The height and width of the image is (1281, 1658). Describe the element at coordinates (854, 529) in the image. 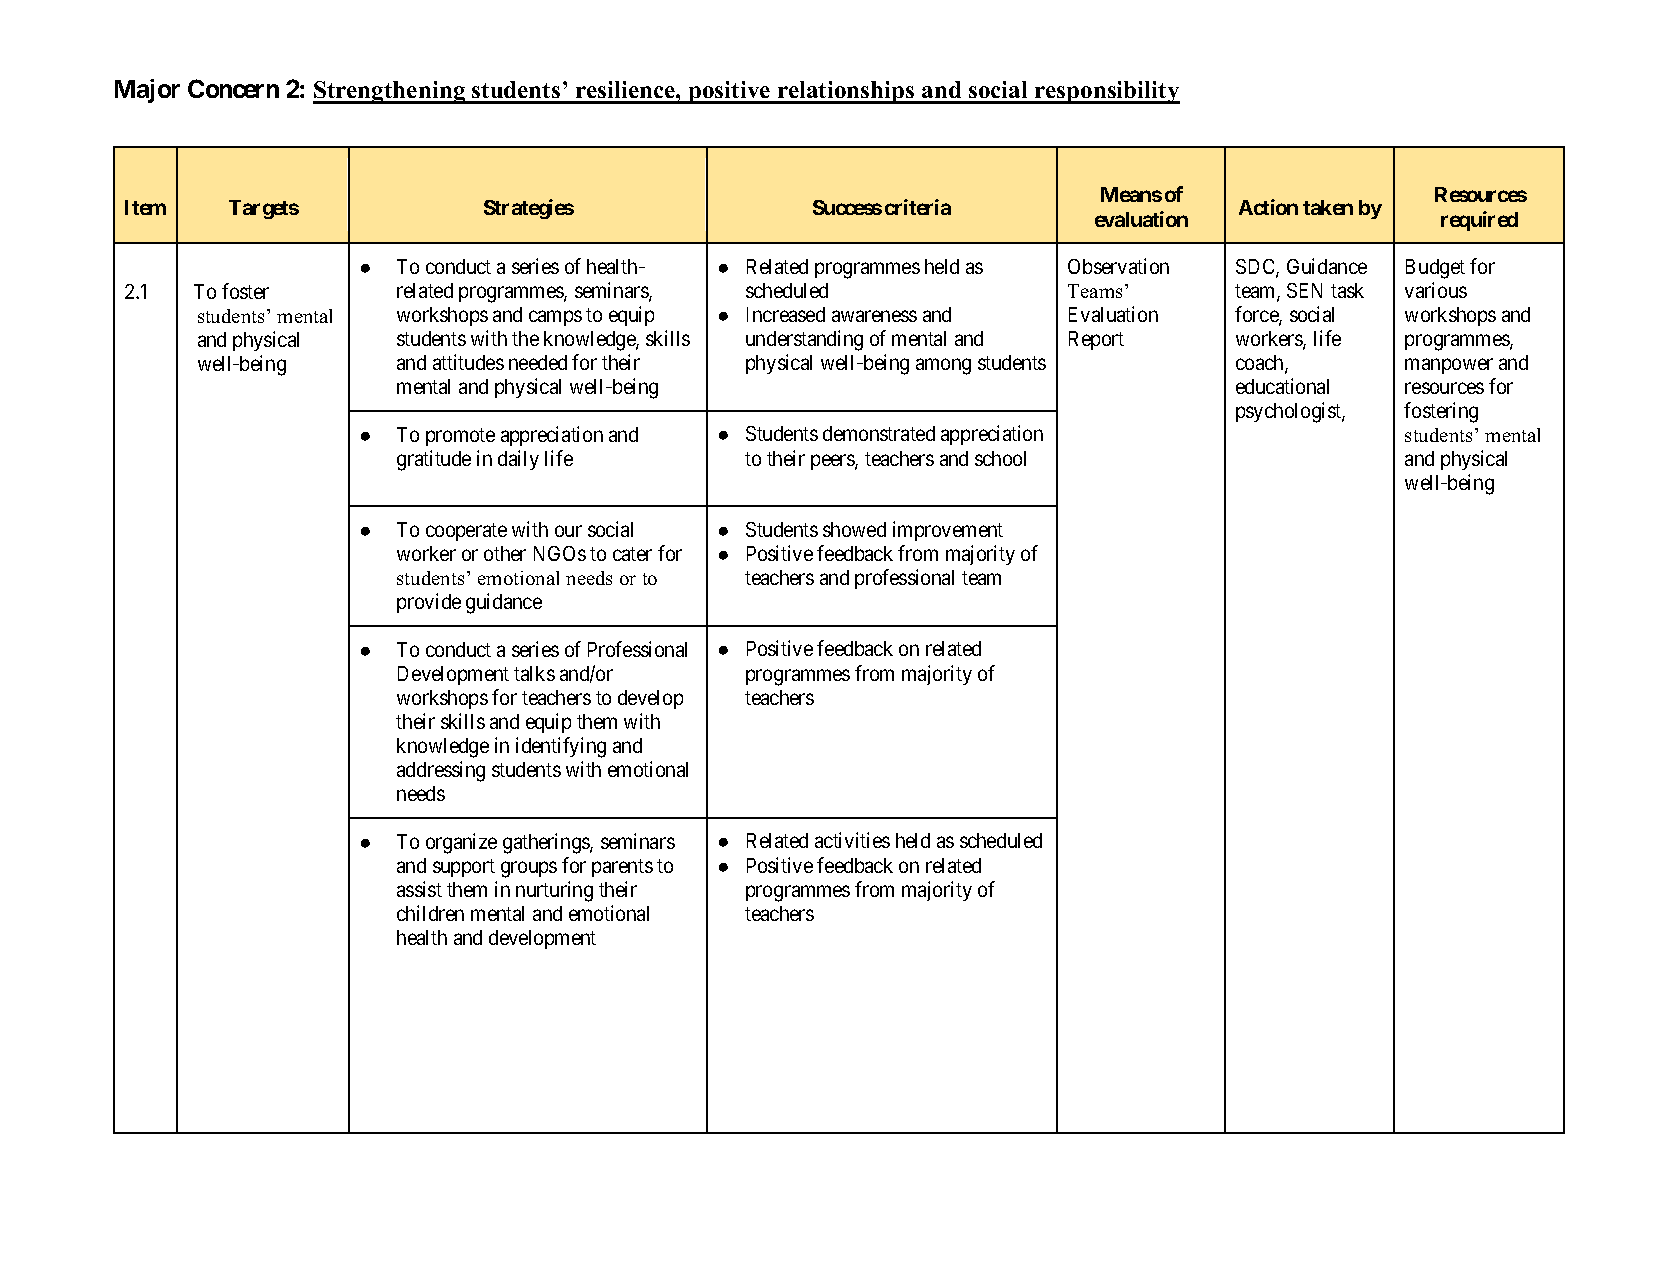

I see `showed` at that location.
